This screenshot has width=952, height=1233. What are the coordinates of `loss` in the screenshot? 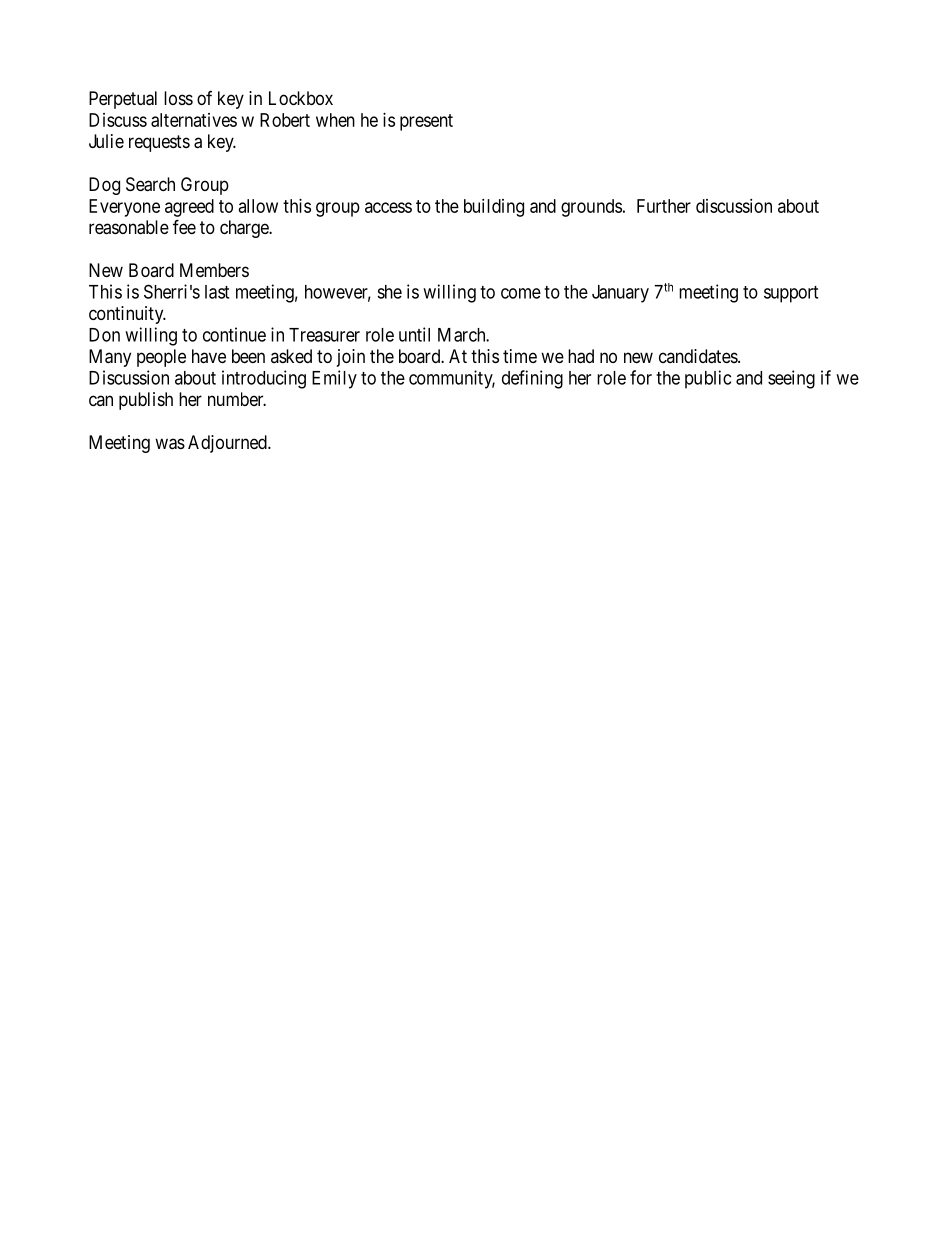 It's located at (178, 98).
